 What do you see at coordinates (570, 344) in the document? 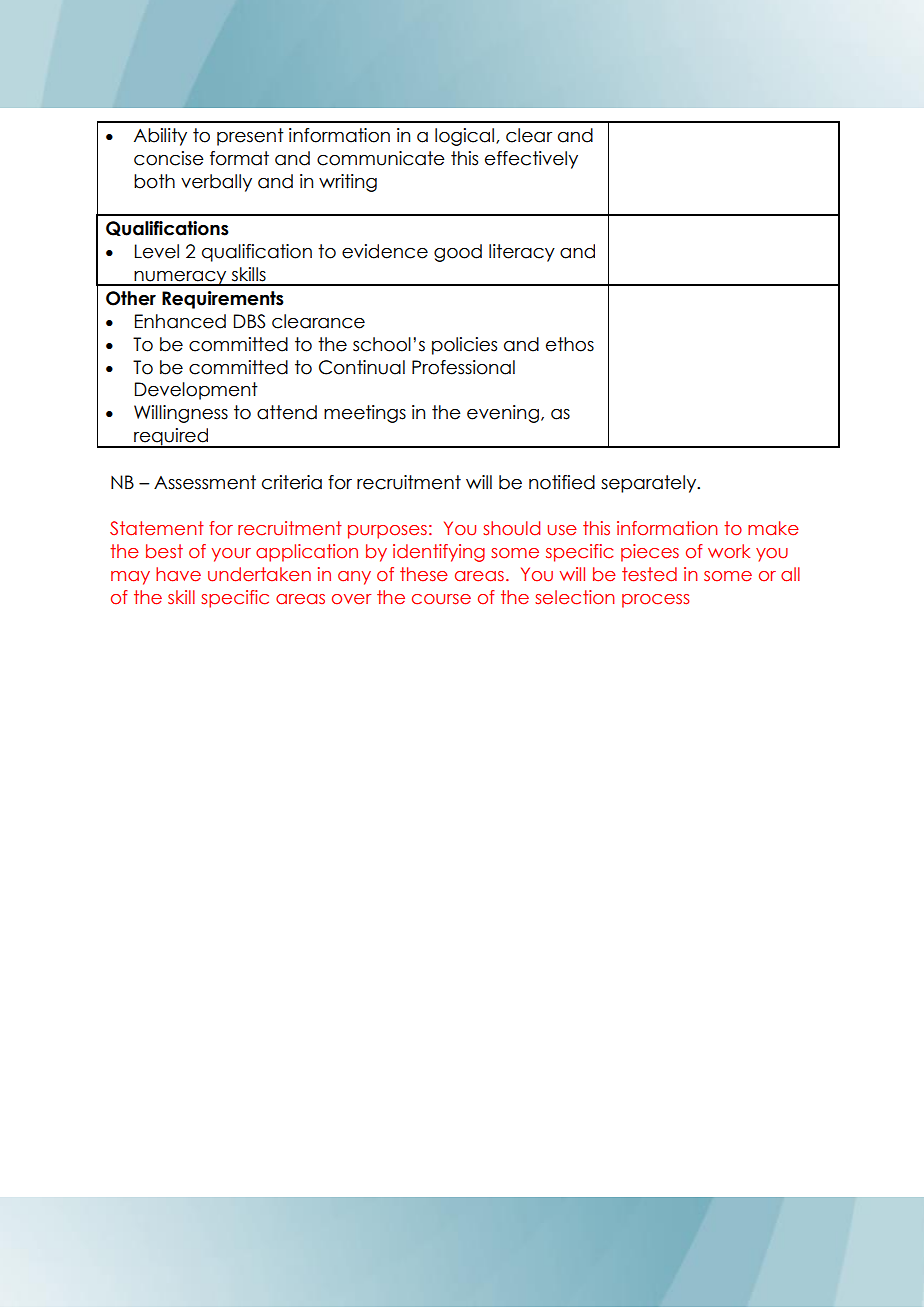
I see `ethos` at bounding box center [570, 344].
